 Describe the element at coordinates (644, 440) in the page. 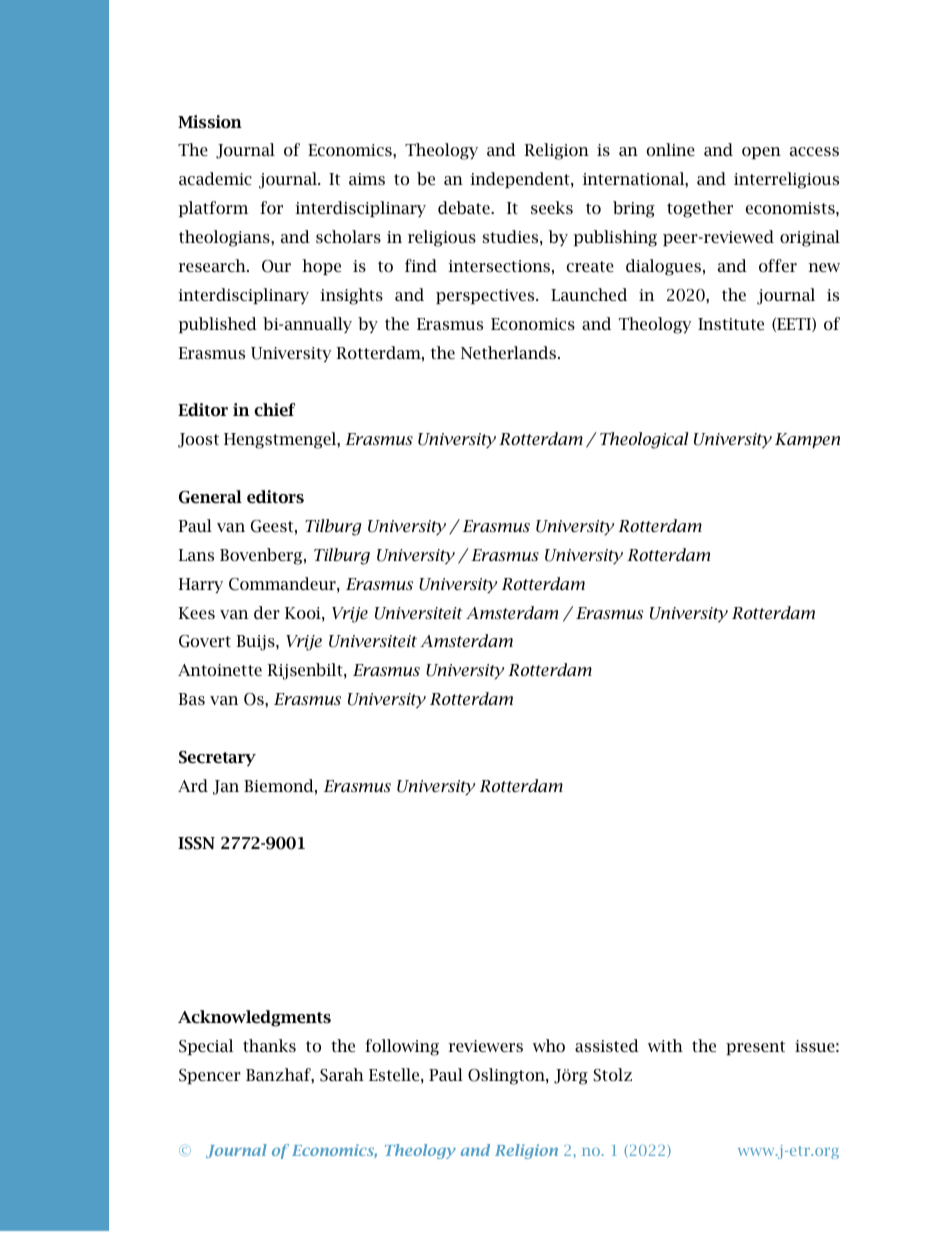

I see `Theological` at that location.
